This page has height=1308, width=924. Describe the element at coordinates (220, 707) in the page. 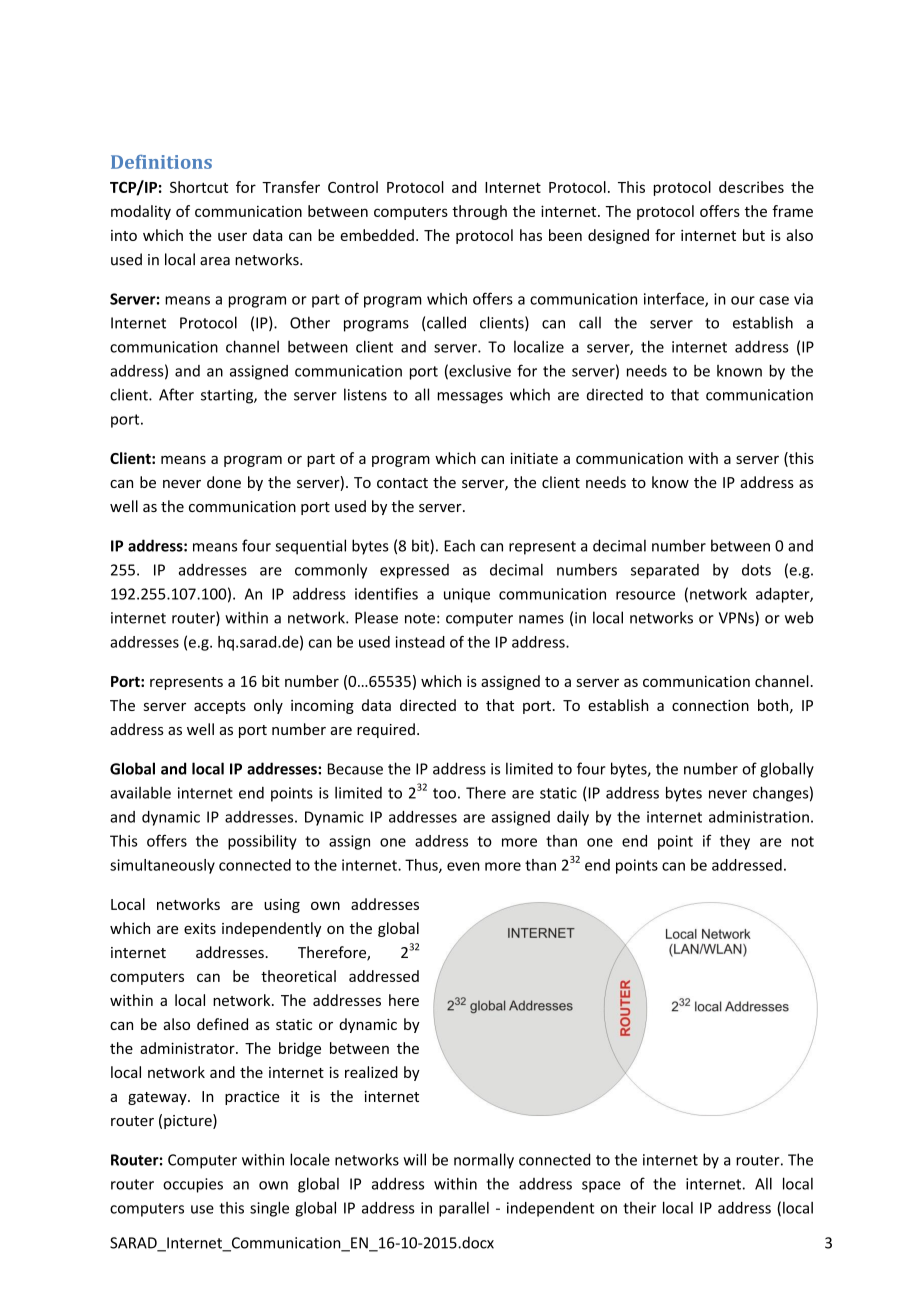

I see `accepts` at that location.
